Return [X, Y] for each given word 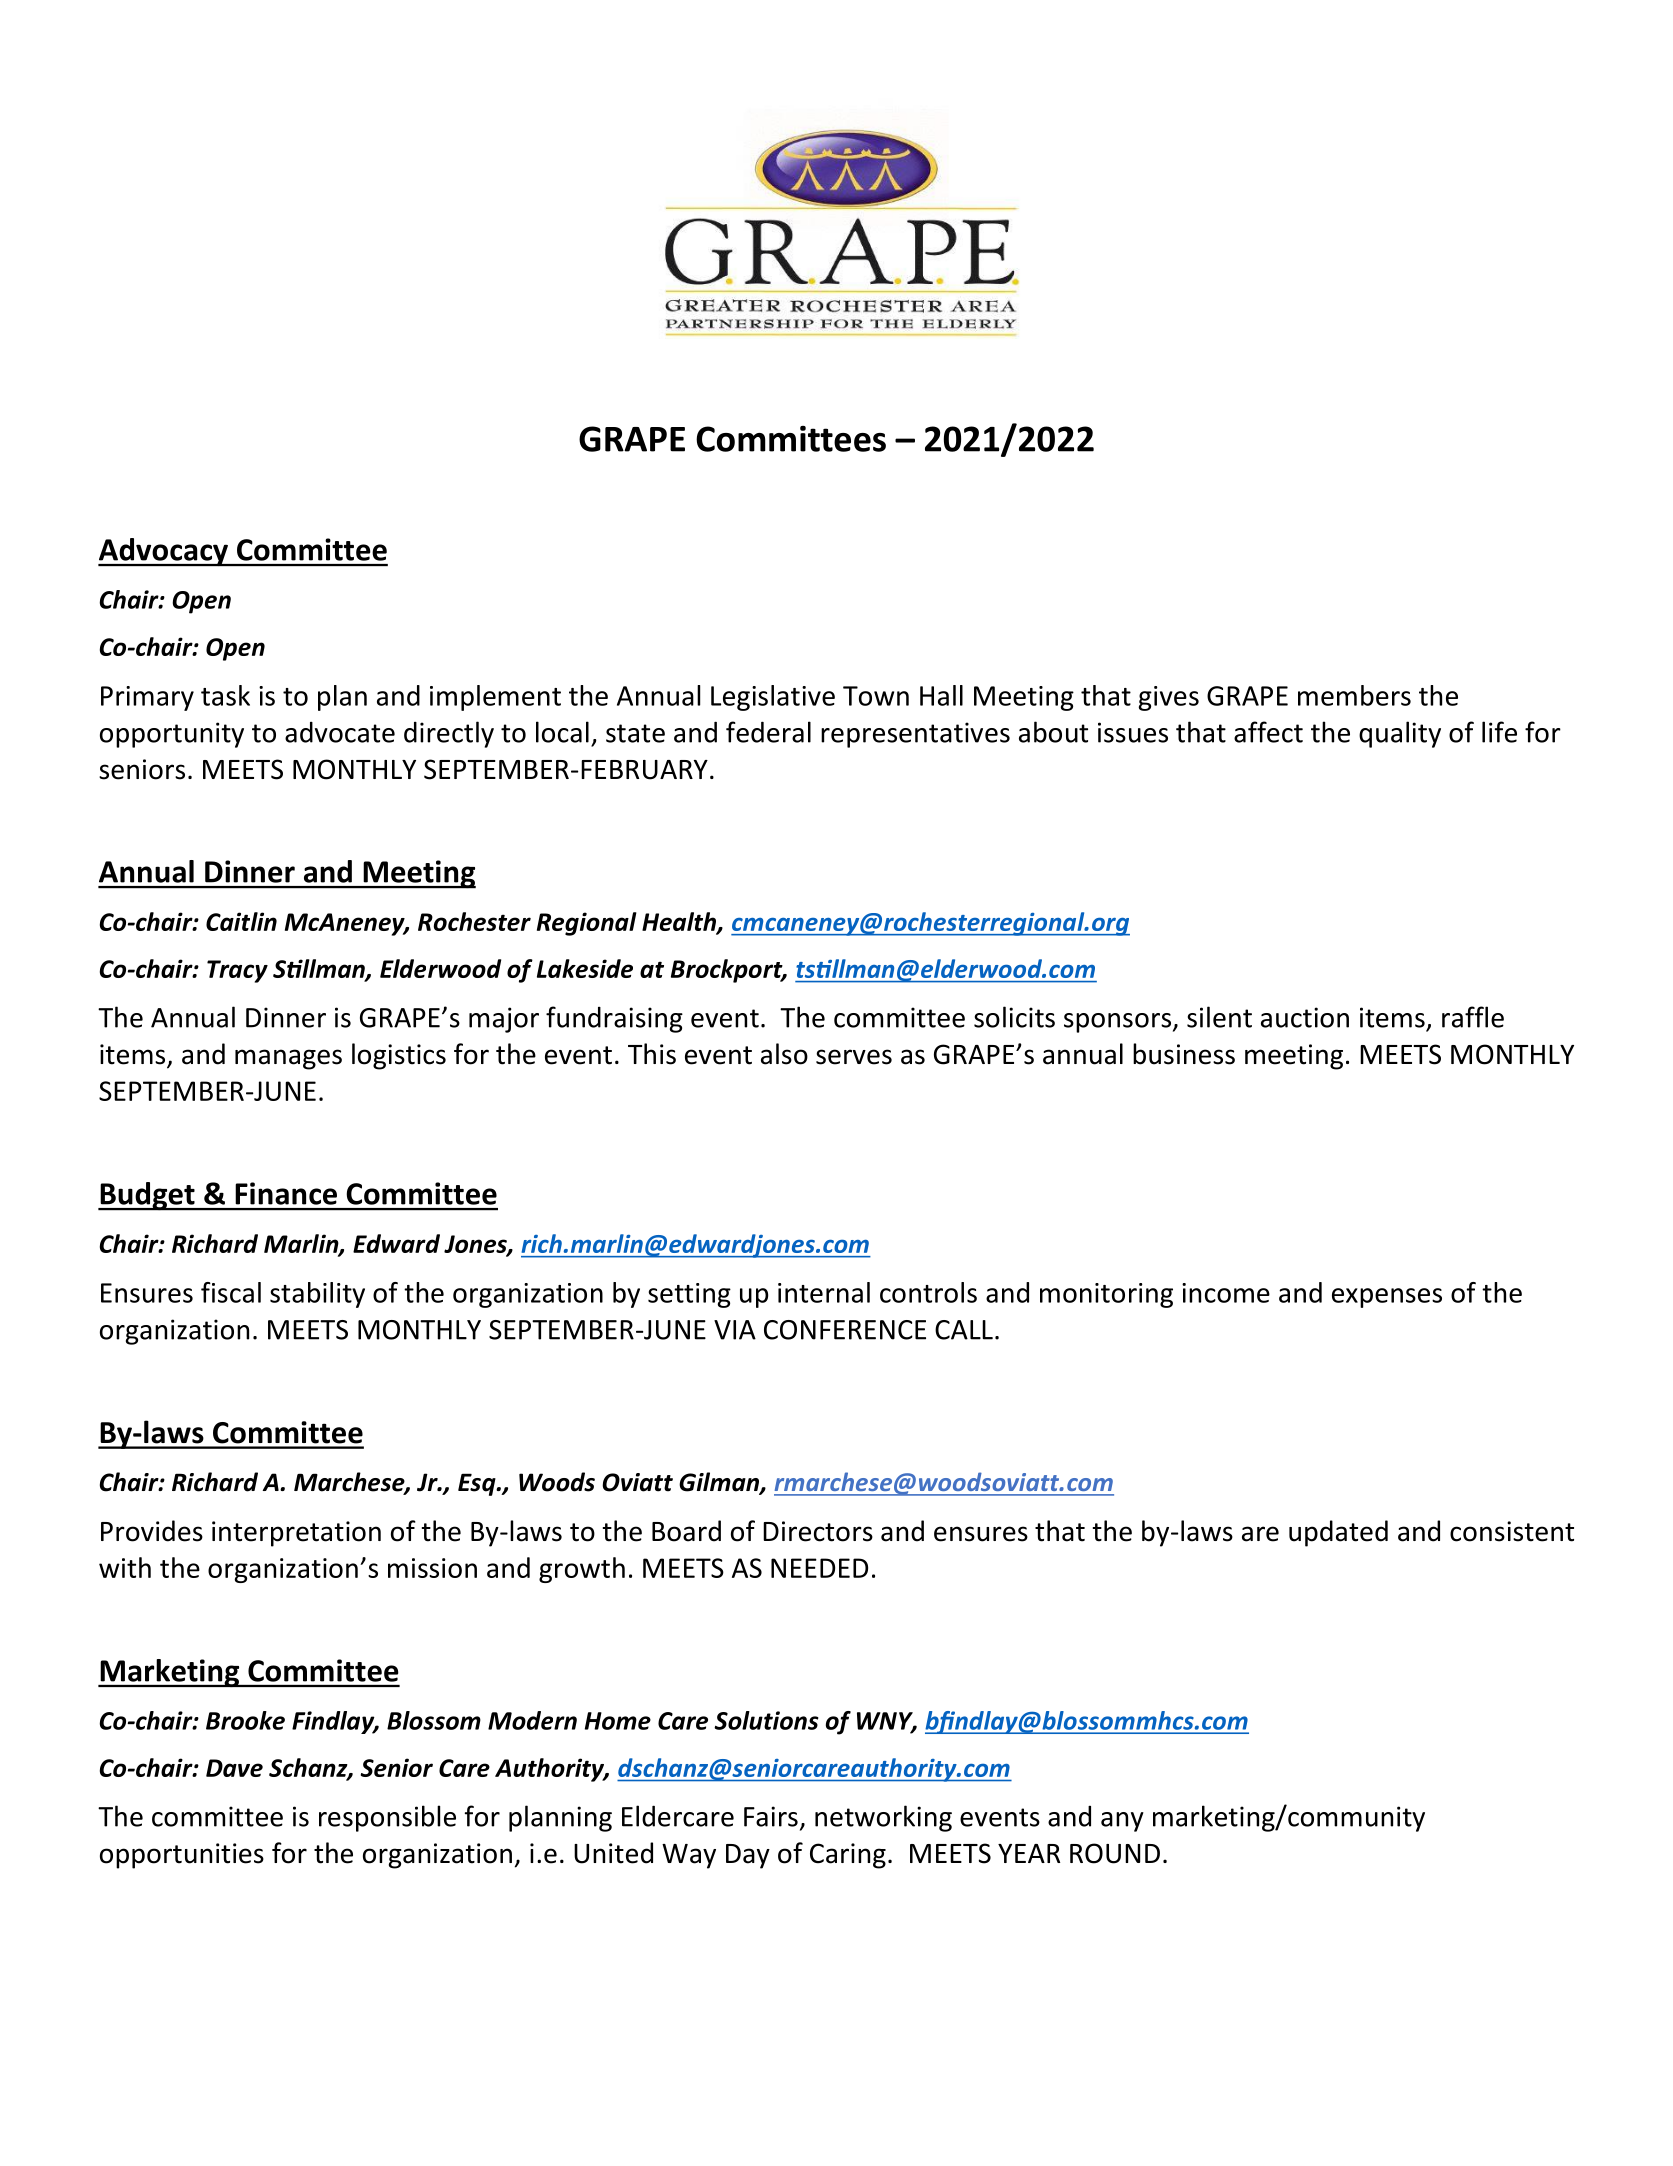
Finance [286, 1193]
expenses [1387, 1298]
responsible [387, 1818]
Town [876, 696]
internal [824, 1292]
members [1354, 695]
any [1122, 1822]
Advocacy [164, 552]
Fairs [771, 1816]
